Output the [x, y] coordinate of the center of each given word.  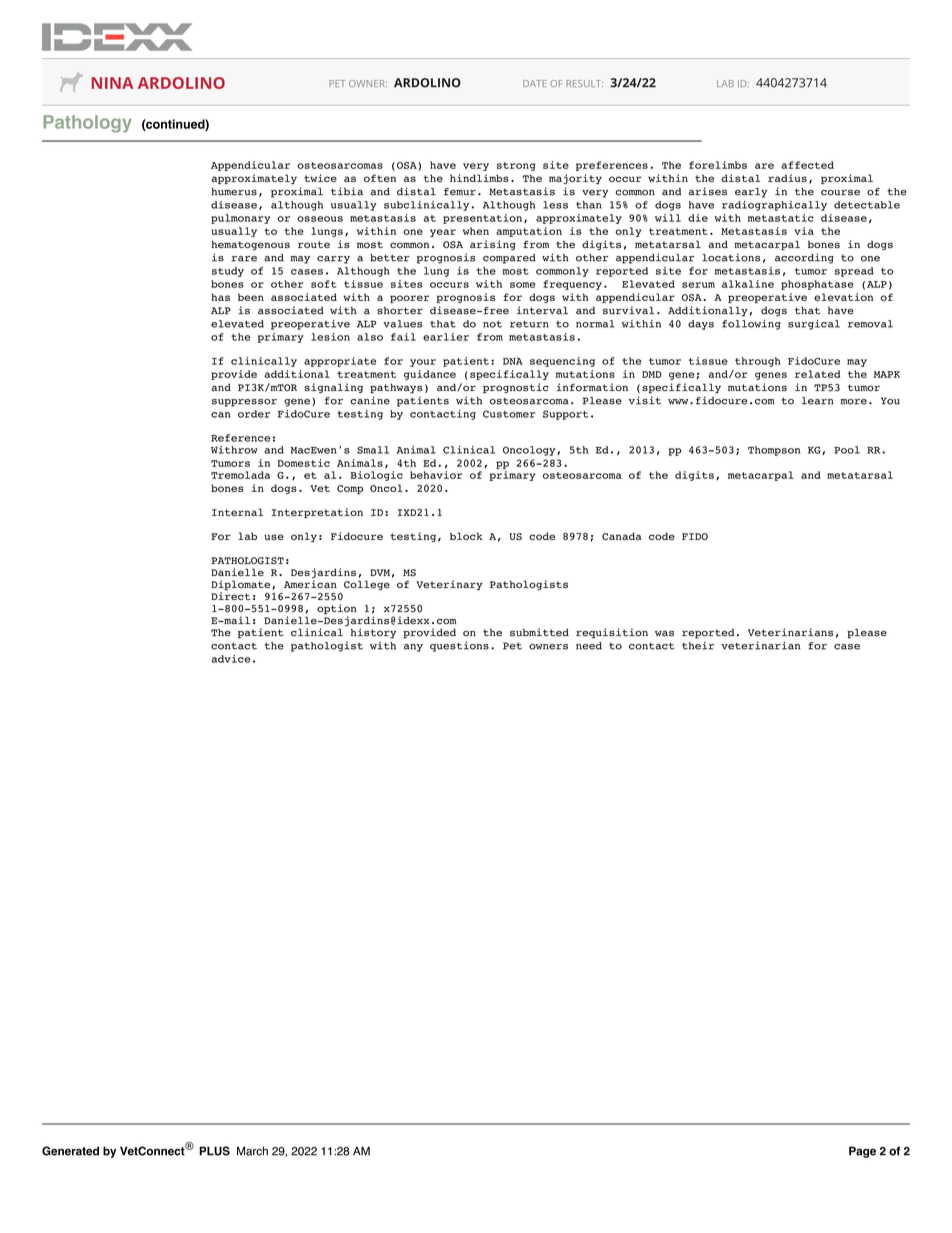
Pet [512, 646]
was [664, 633]
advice [231, 659]
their [698, 646]
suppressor [244, 403]
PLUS [214, 1151]
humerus [234, 192]
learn [818, 401]
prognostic [516, 388]
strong [516, 166]
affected [807, 165]
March [252, 1151]
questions [459, 647]
